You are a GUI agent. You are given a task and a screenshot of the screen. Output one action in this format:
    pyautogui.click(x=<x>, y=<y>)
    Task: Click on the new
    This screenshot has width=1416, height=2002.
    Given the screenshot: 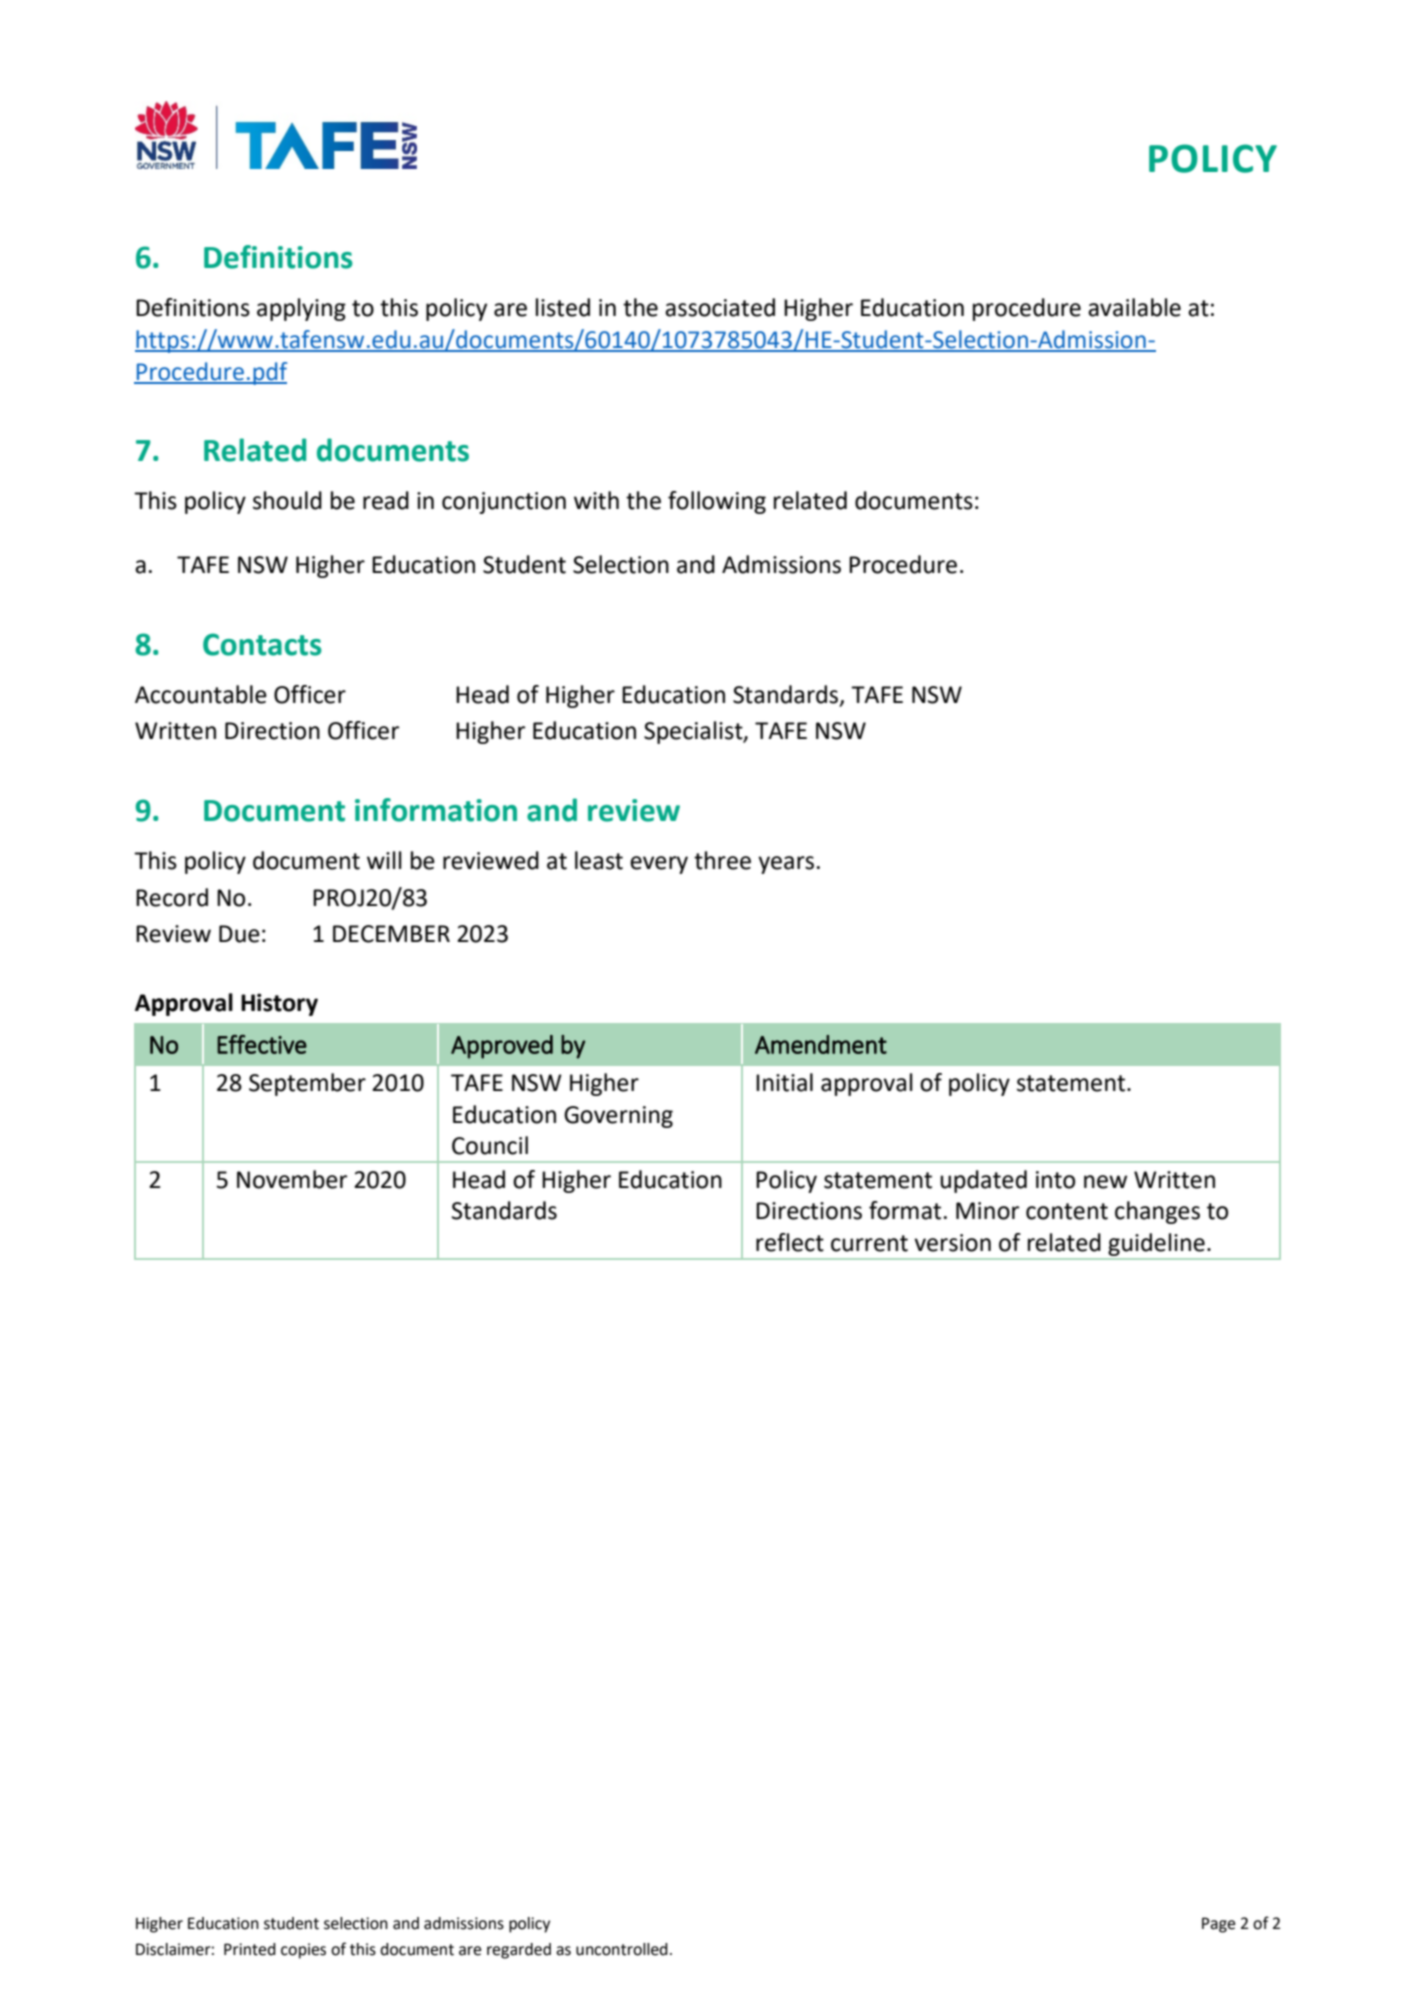 What is the action you would take?
    pyautogui.click(x=1105, y=1182)
